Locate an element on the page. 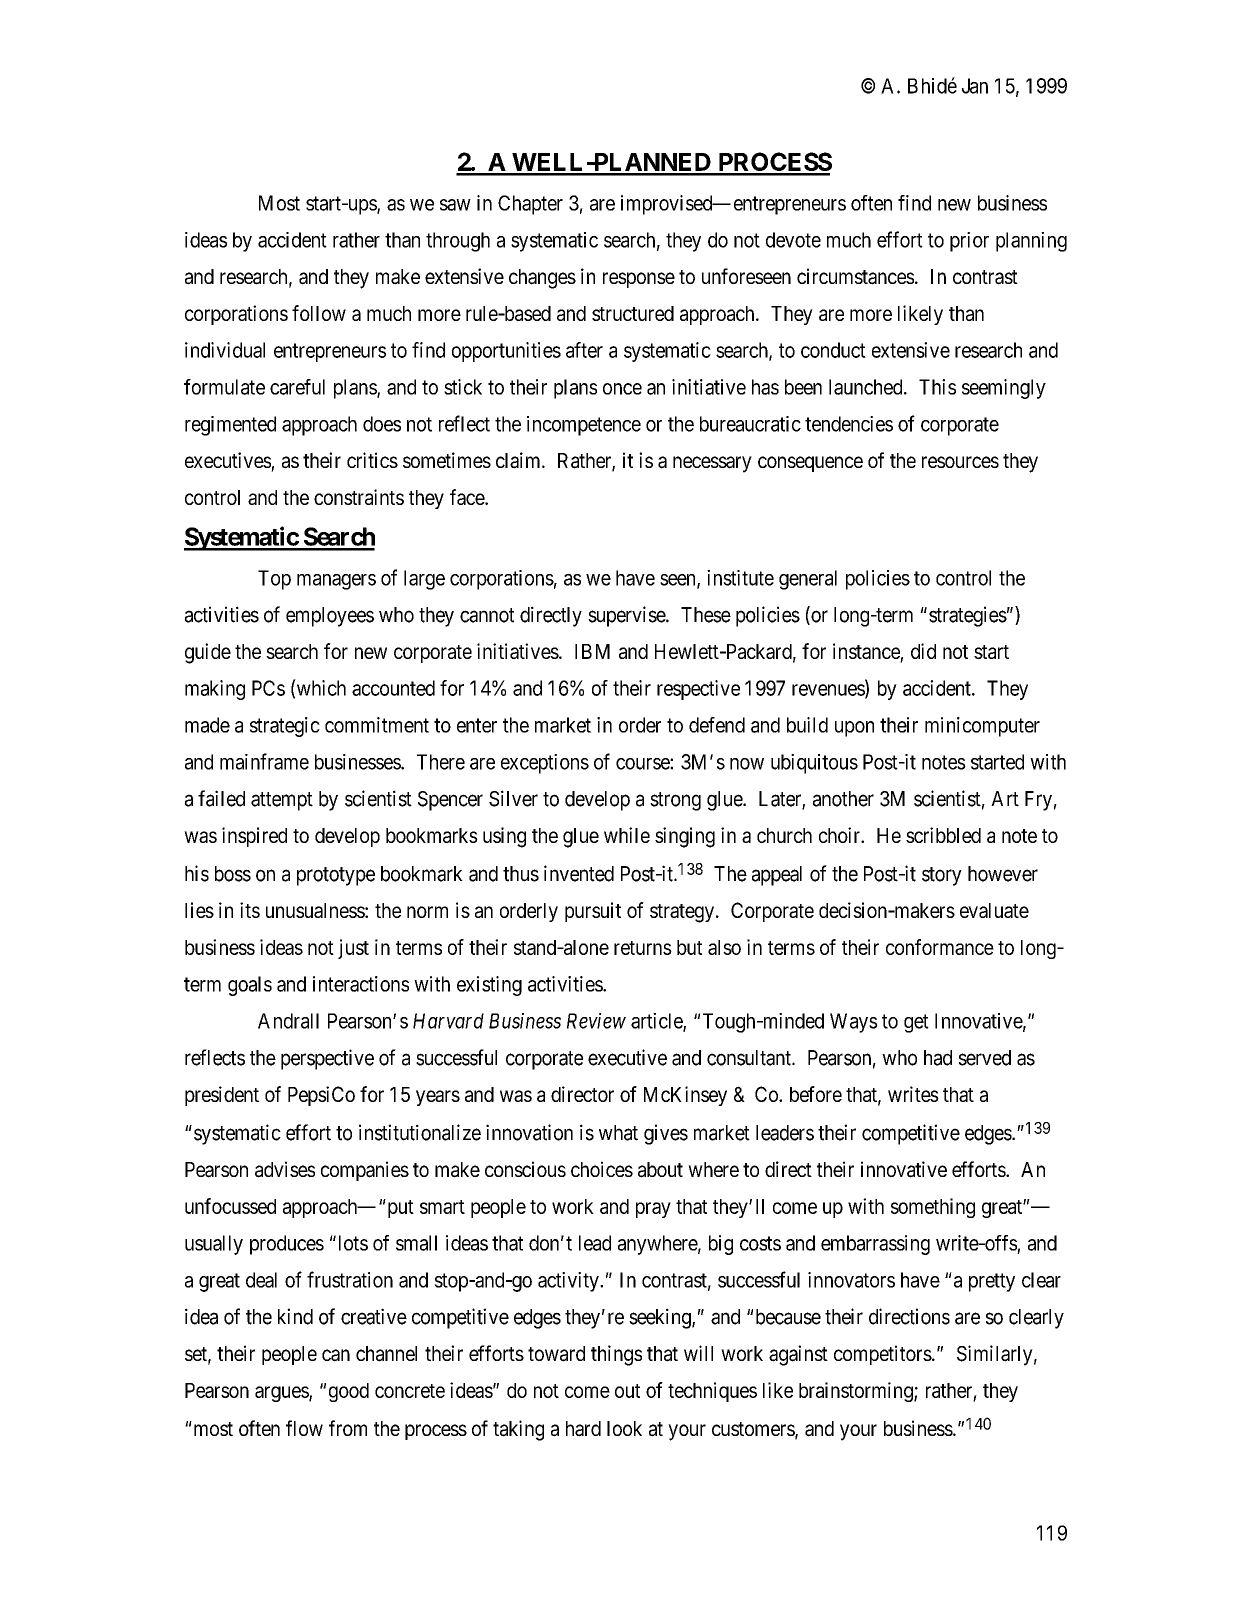 This document has width=1251, height=1619. Jan is located at coordinates (975, 86).
